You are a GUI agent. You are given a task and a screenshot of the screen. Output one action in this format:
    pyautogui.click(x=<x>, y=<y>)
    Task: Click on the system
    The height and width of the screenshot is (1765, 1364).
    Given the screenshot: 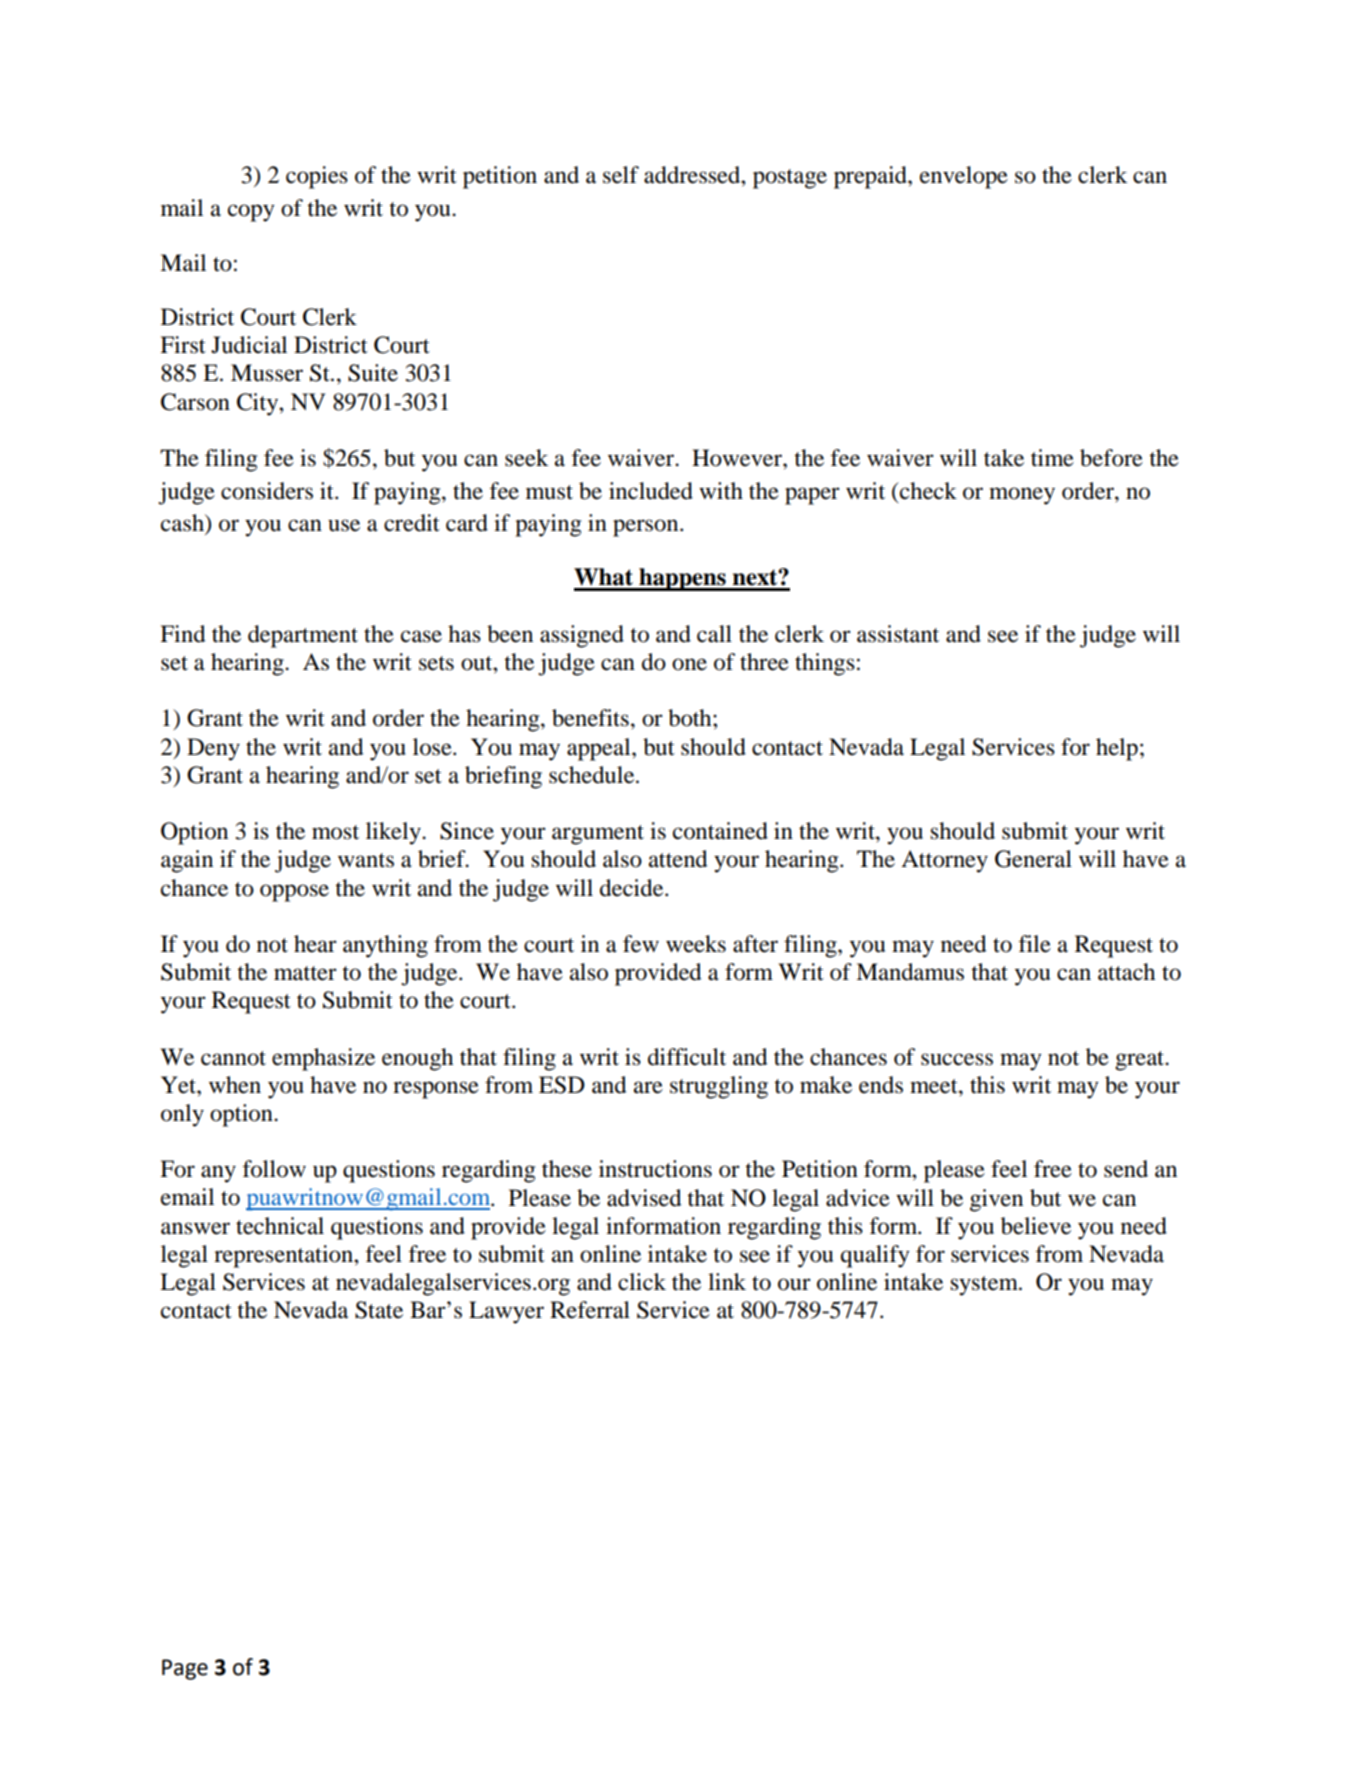 What is the action you would take?
    pyautogui.click(x=985, y=1286)
